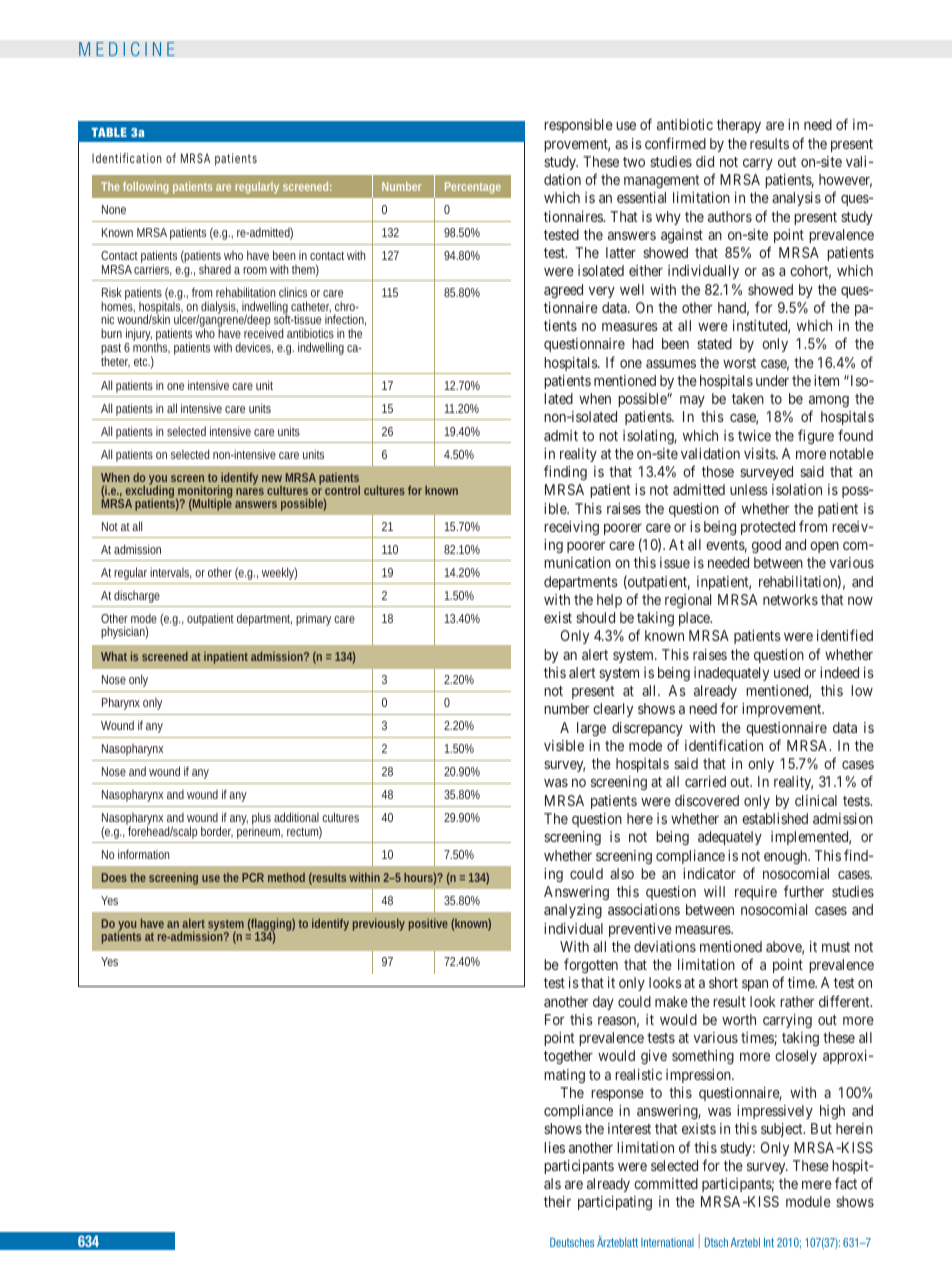  I want to click on therapy, so click(739, 126).
